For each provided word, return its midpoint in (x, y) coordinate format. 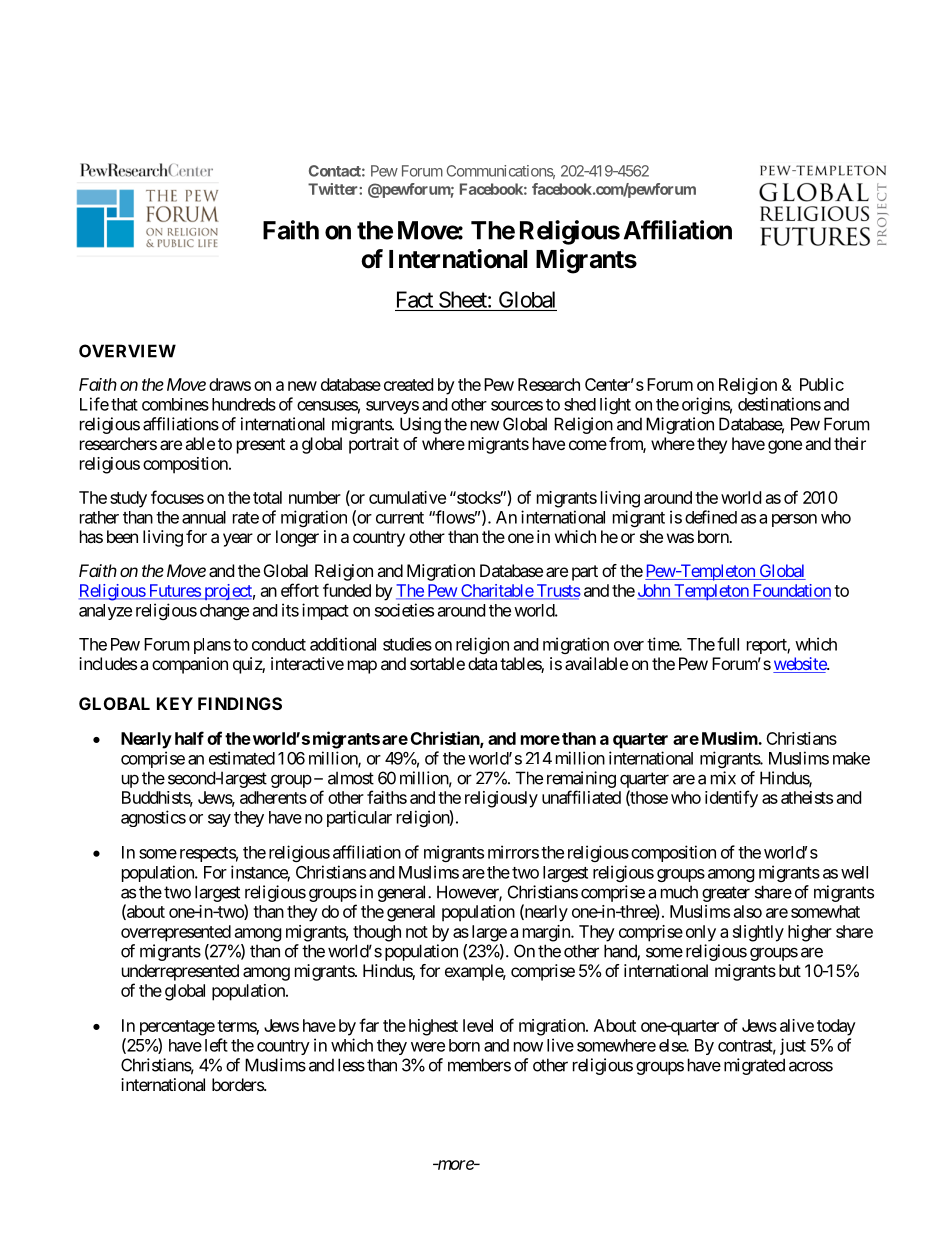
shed (580, 404)
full (728, 644)
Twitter (334, 189)
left (216, 1045)
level (478, 1025)
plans (212, 646)
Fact (415, 299)
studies (407, 644)
